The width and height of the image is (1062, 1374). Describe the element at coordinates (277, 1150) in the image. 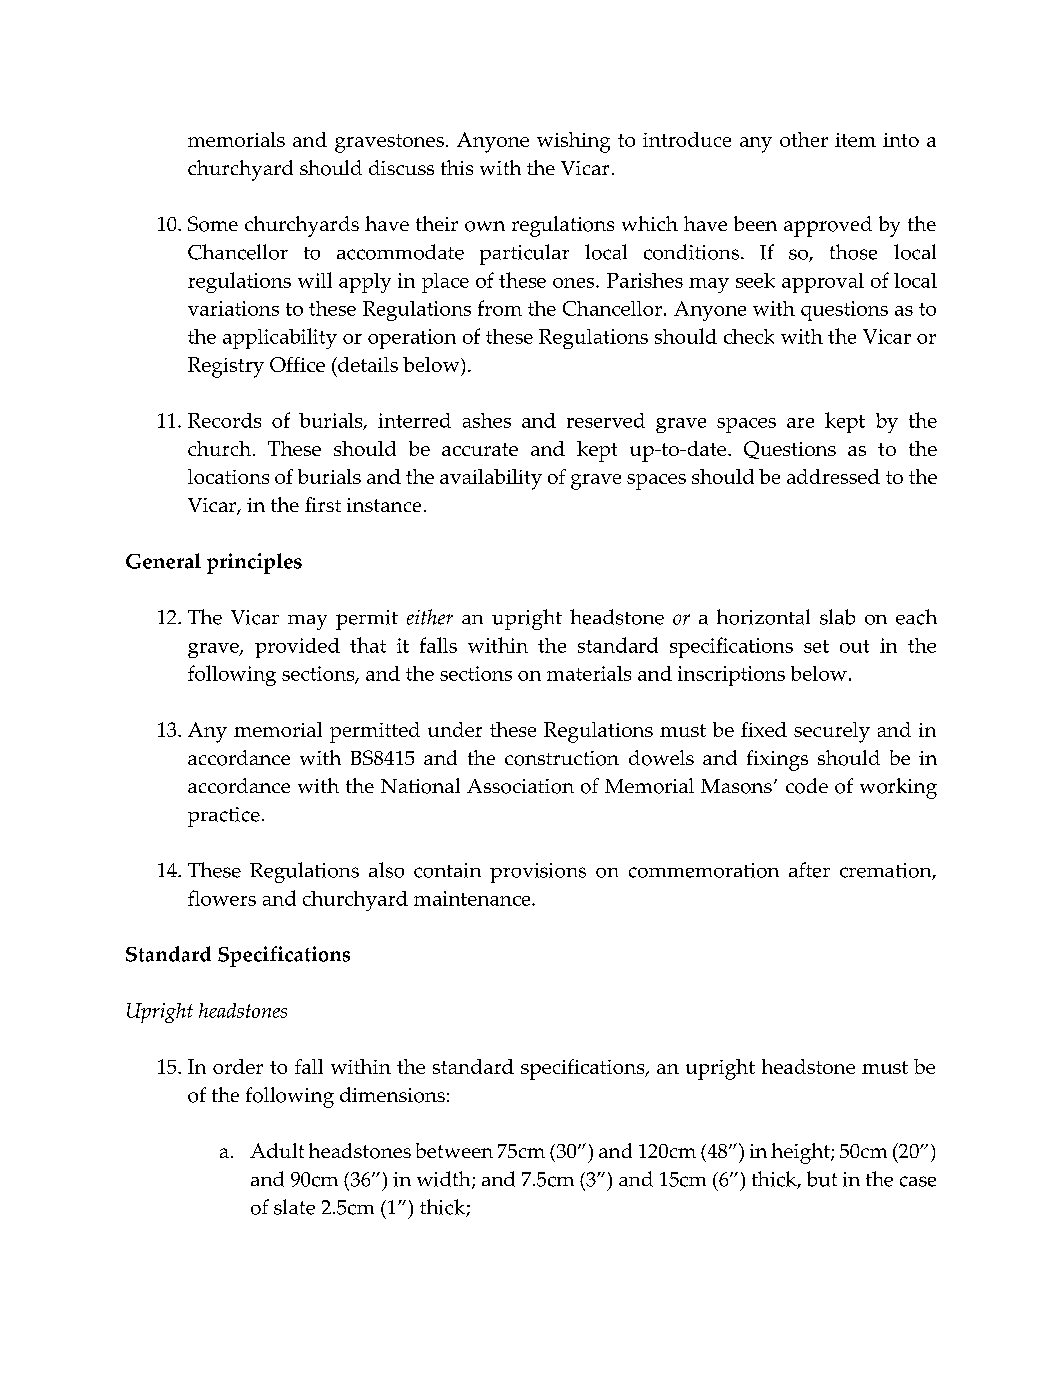

I see `Adult` at that location.
